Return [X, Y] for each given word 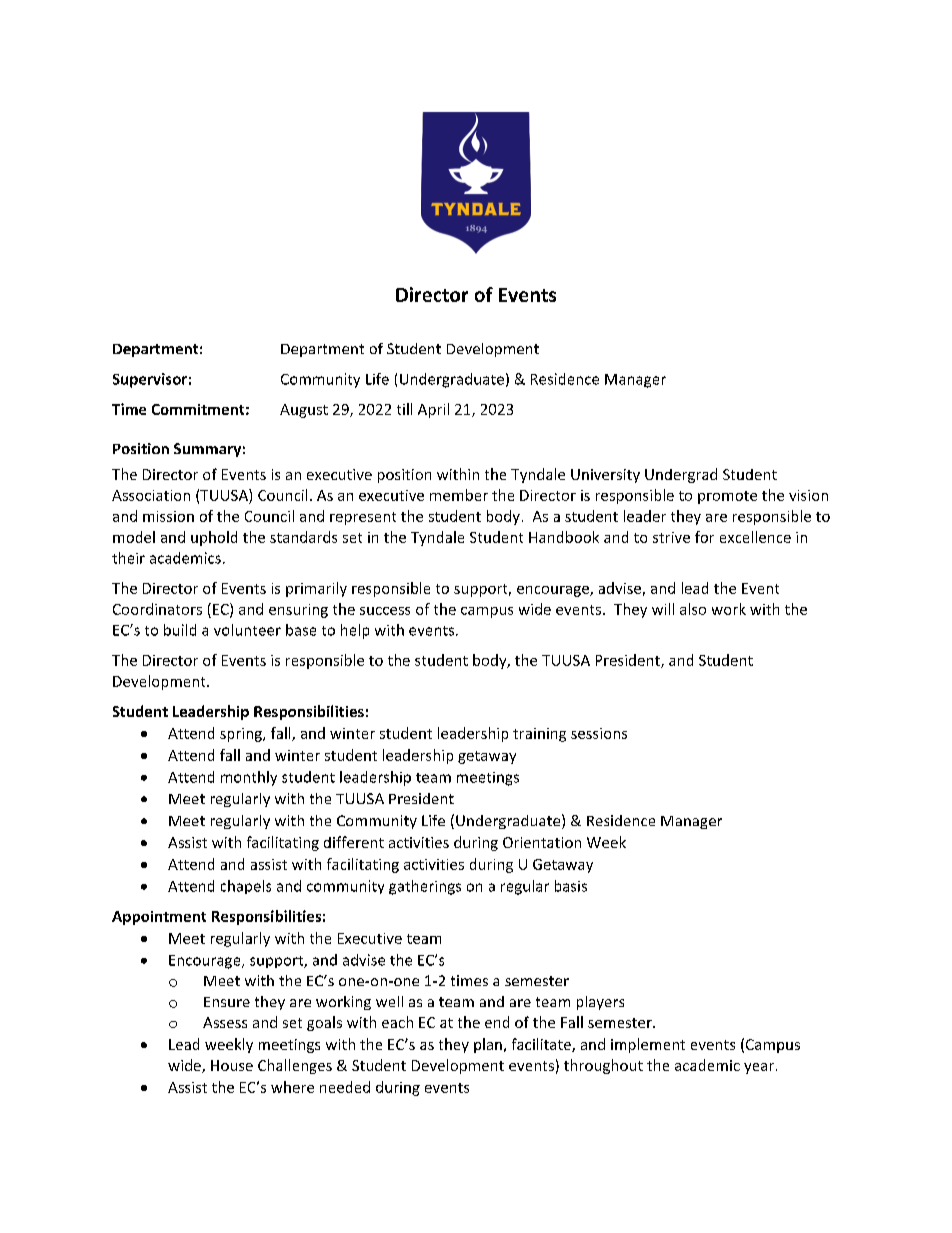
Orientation [542, 842]
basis [571, 886]
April [433, 410]
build [180, 630]
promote [727, 497]
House [232, 1065]
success [385, 611]
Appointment [159, 918]
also [693, 609]
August [304, 411]
